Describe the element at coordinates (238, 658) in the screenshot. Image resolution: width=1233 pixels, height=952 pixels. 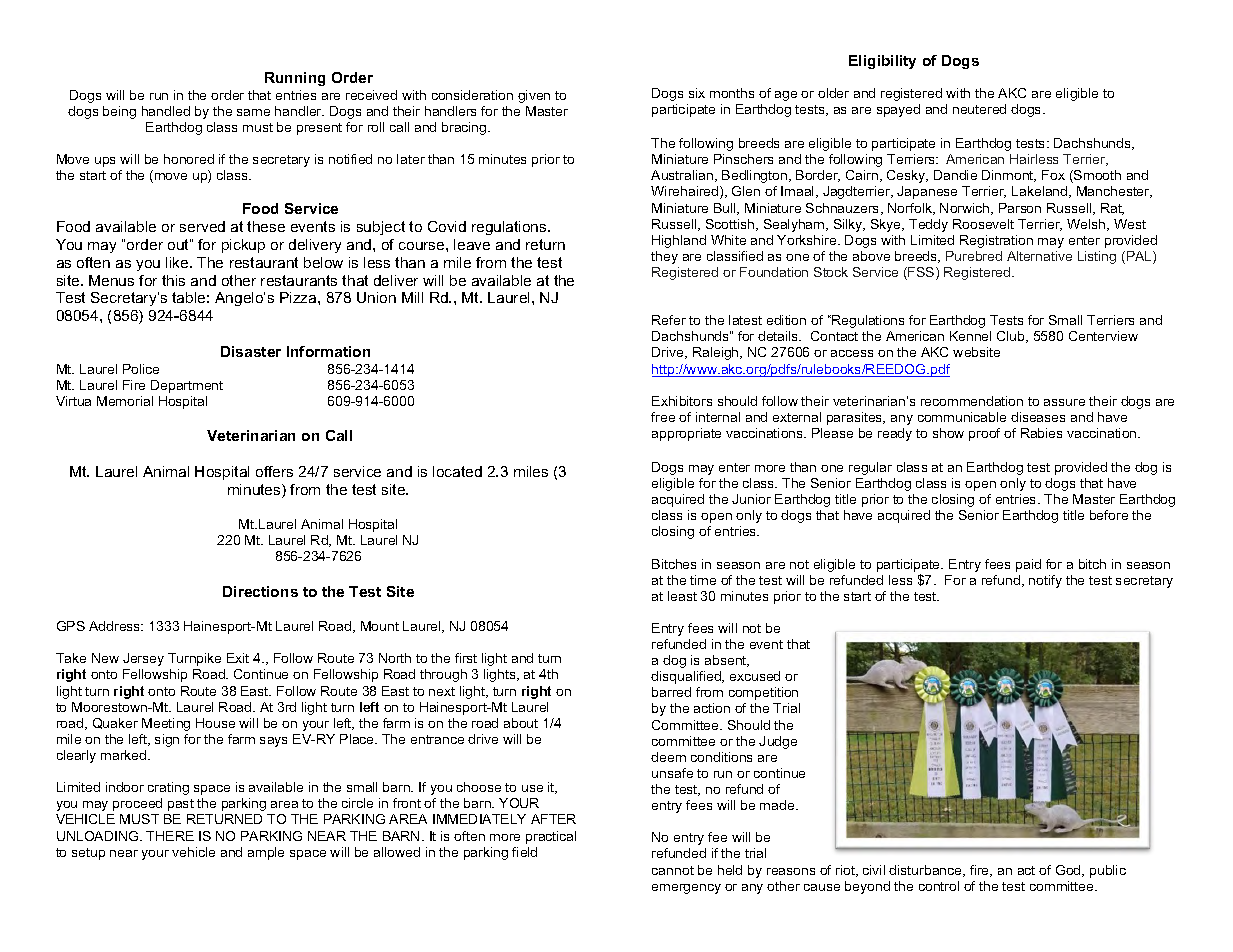
I see `Exit` at that location.
